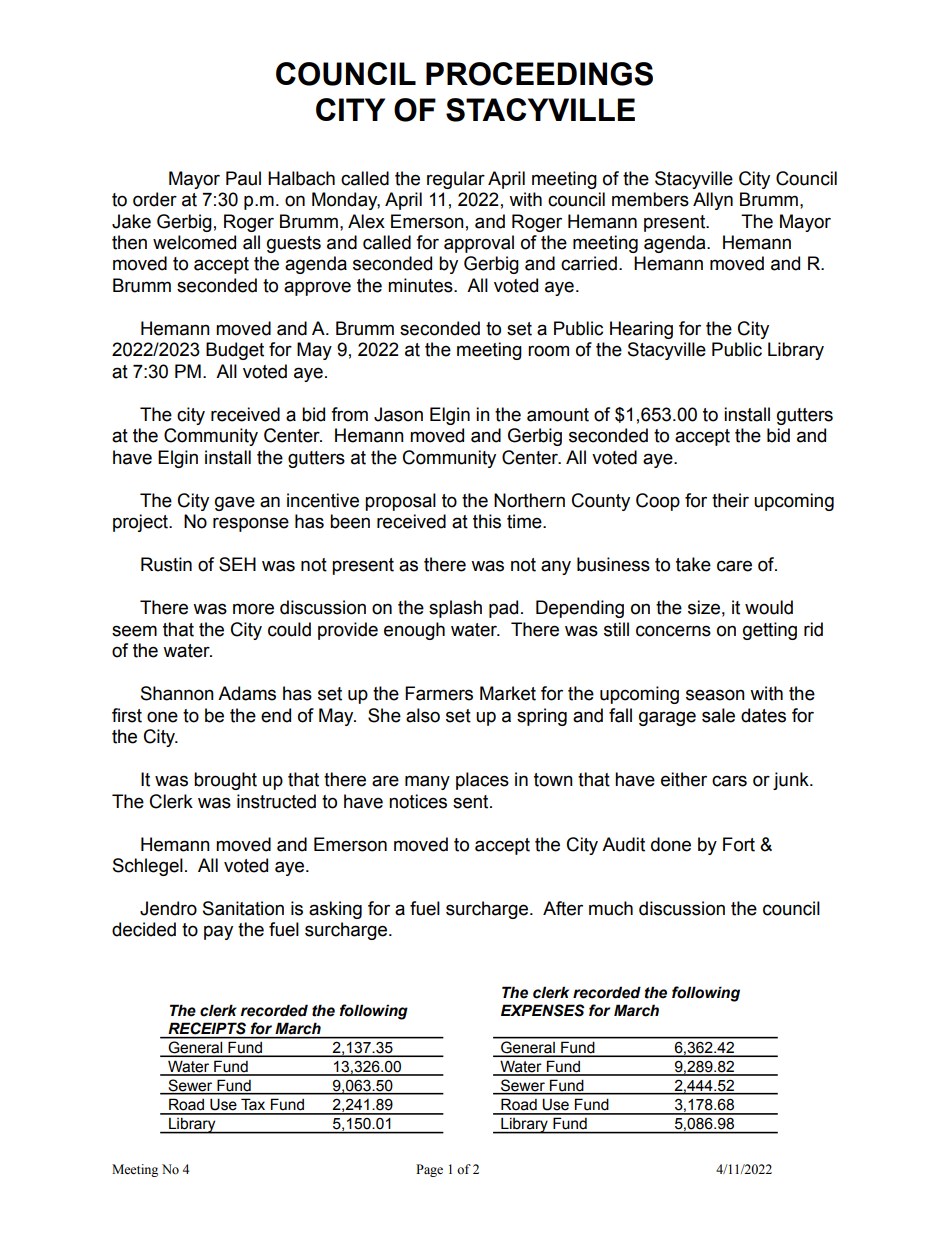 The width and height of the screenshot is (952, 1233). What do you see at coordinates (207, 1028) in the screenshot?
I see `RECEIPTS` at bounding box center [207, 1028].
